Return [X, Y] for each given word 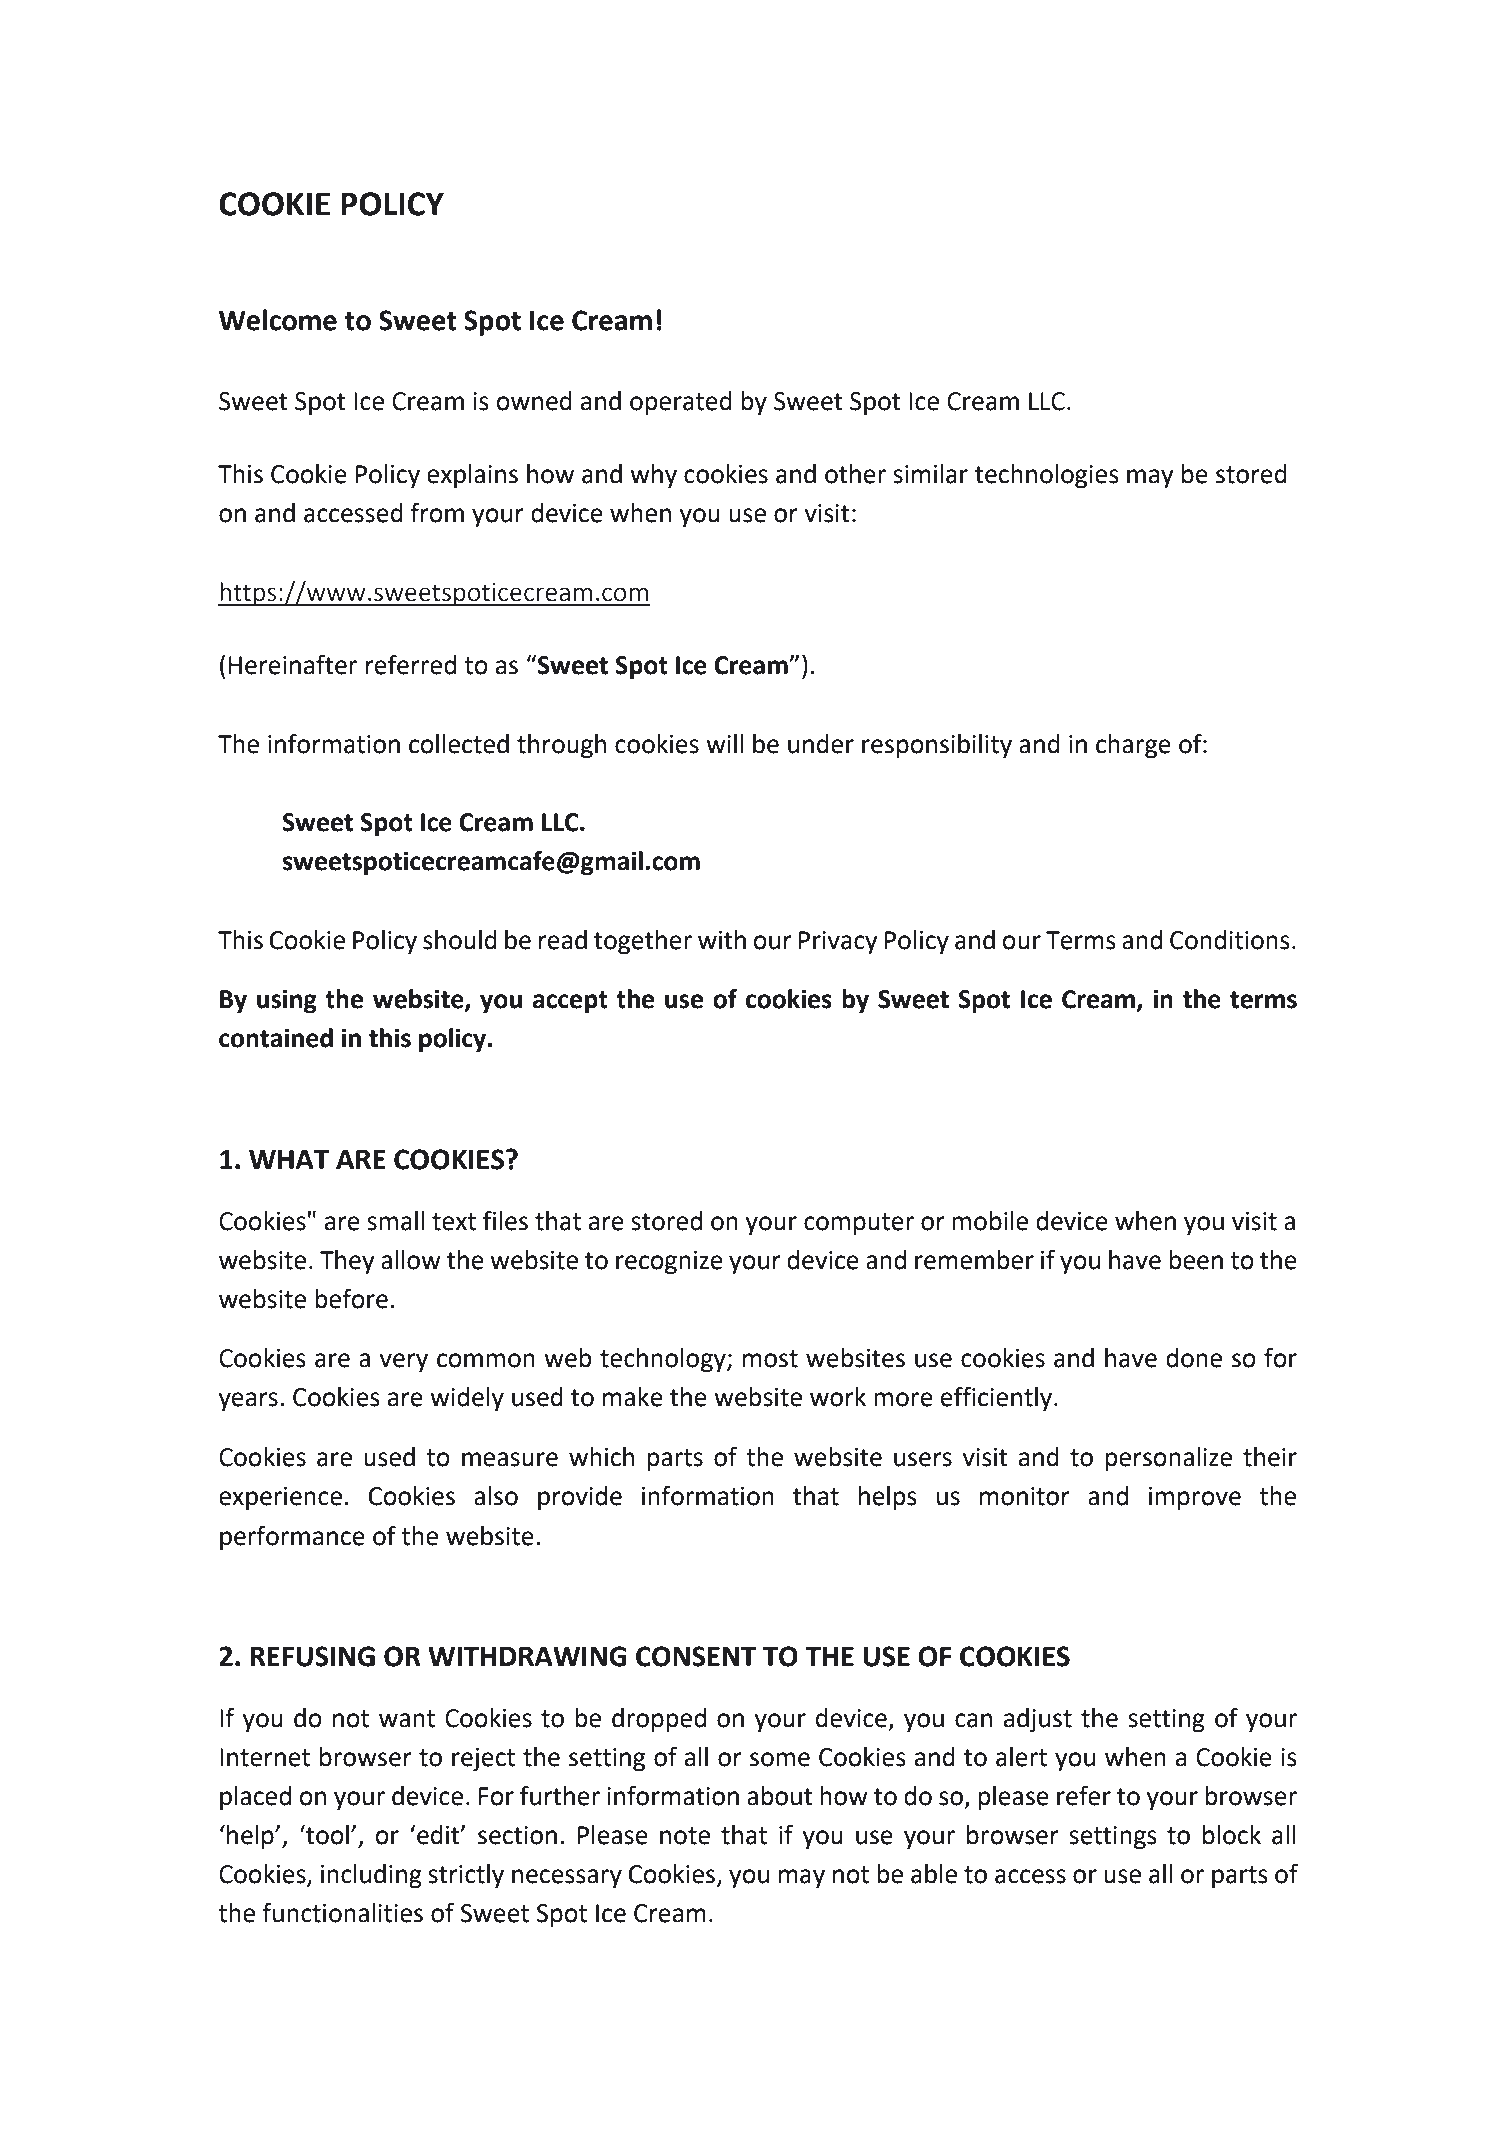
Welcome [278, 320]
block [1232, 1835]
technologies [1047, 476]
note [685, 1836]
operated [681, 403]
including [371, 1876]
